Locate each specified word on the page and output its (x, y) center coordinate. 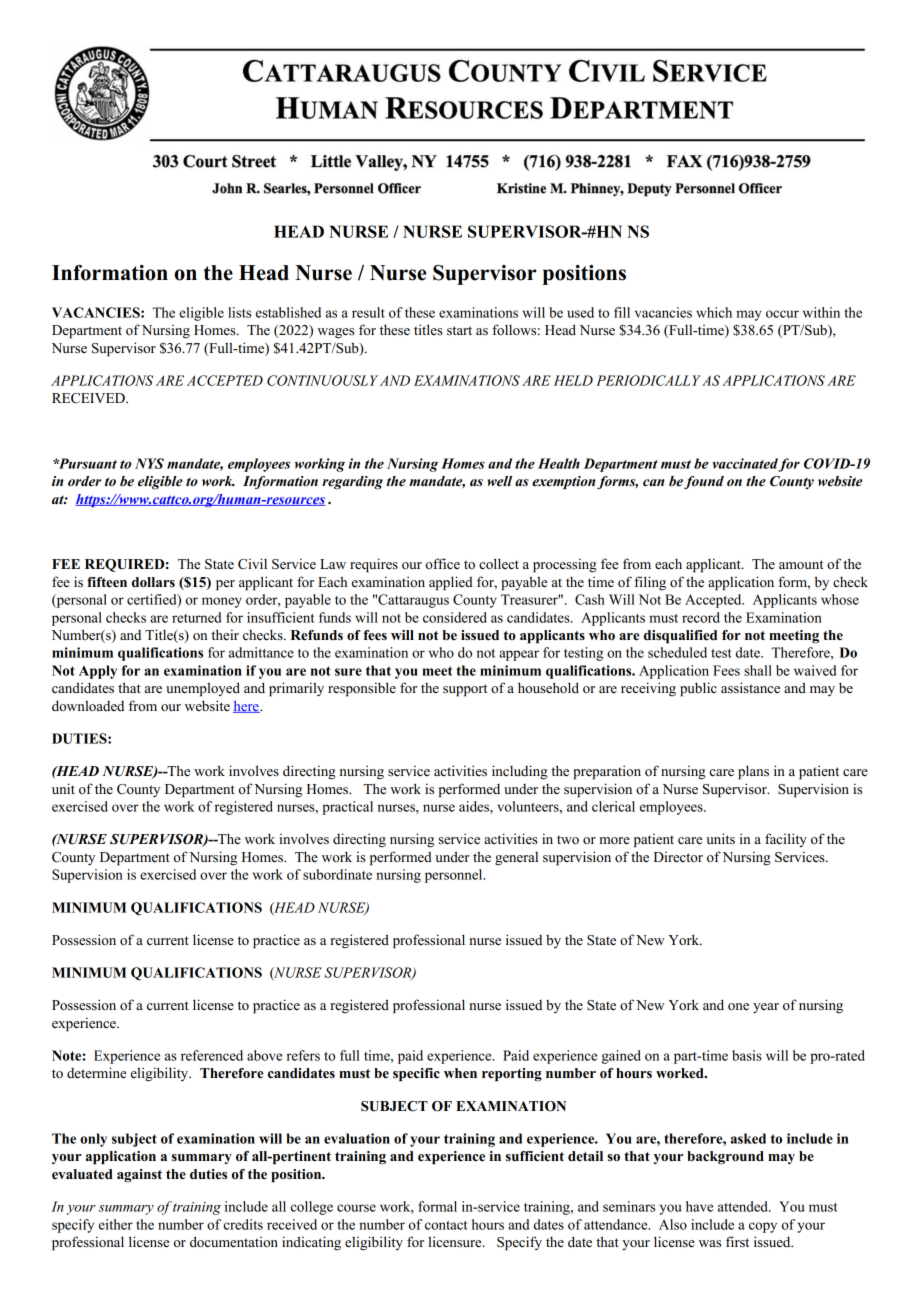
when (460, 1073)
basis (747, 1055)
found (704, 483)
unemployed (203, 689)
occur (782, 314)
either (116, 1224)
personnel (455, 876)
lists (239, 312)
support (465, 690)
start (459, 331)
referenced (212, 1055)
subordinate (337, 874)
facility (786, 840)
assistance (750, 688)
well (500, 481)
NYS (149, 463)
